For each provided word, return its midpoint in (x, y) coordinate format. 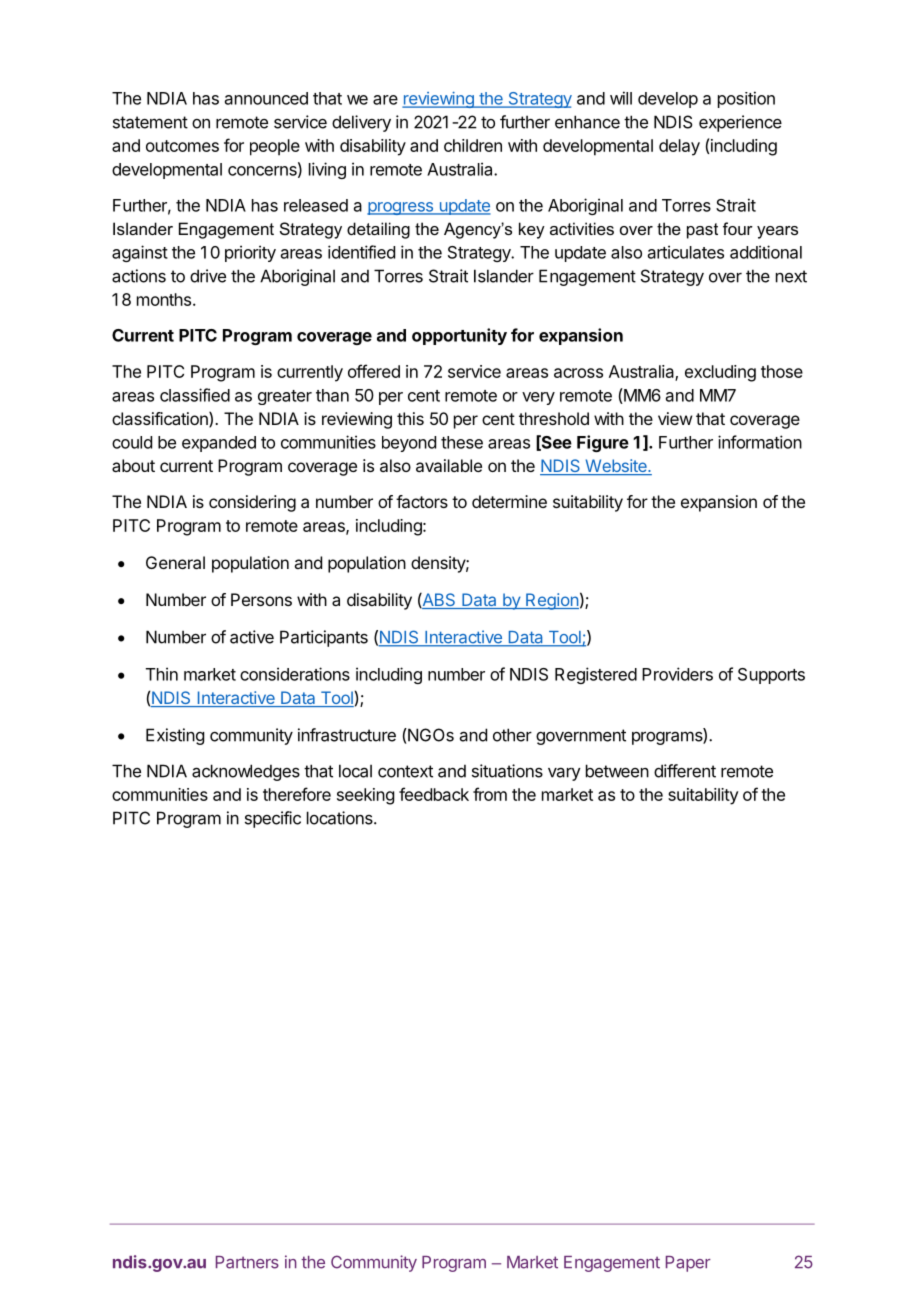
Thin (162, 674)
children (473, 145)
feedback (434, 794)
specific (273, 819)
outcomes (182, 146)
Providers (677, 674)
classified (195, 395)
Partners (247, 1262)
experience (740, 123)
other (512, 735)
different (685, 771)
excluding (720, 373)
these (462, 442)
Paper (688, 1264)
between (617, 771)
